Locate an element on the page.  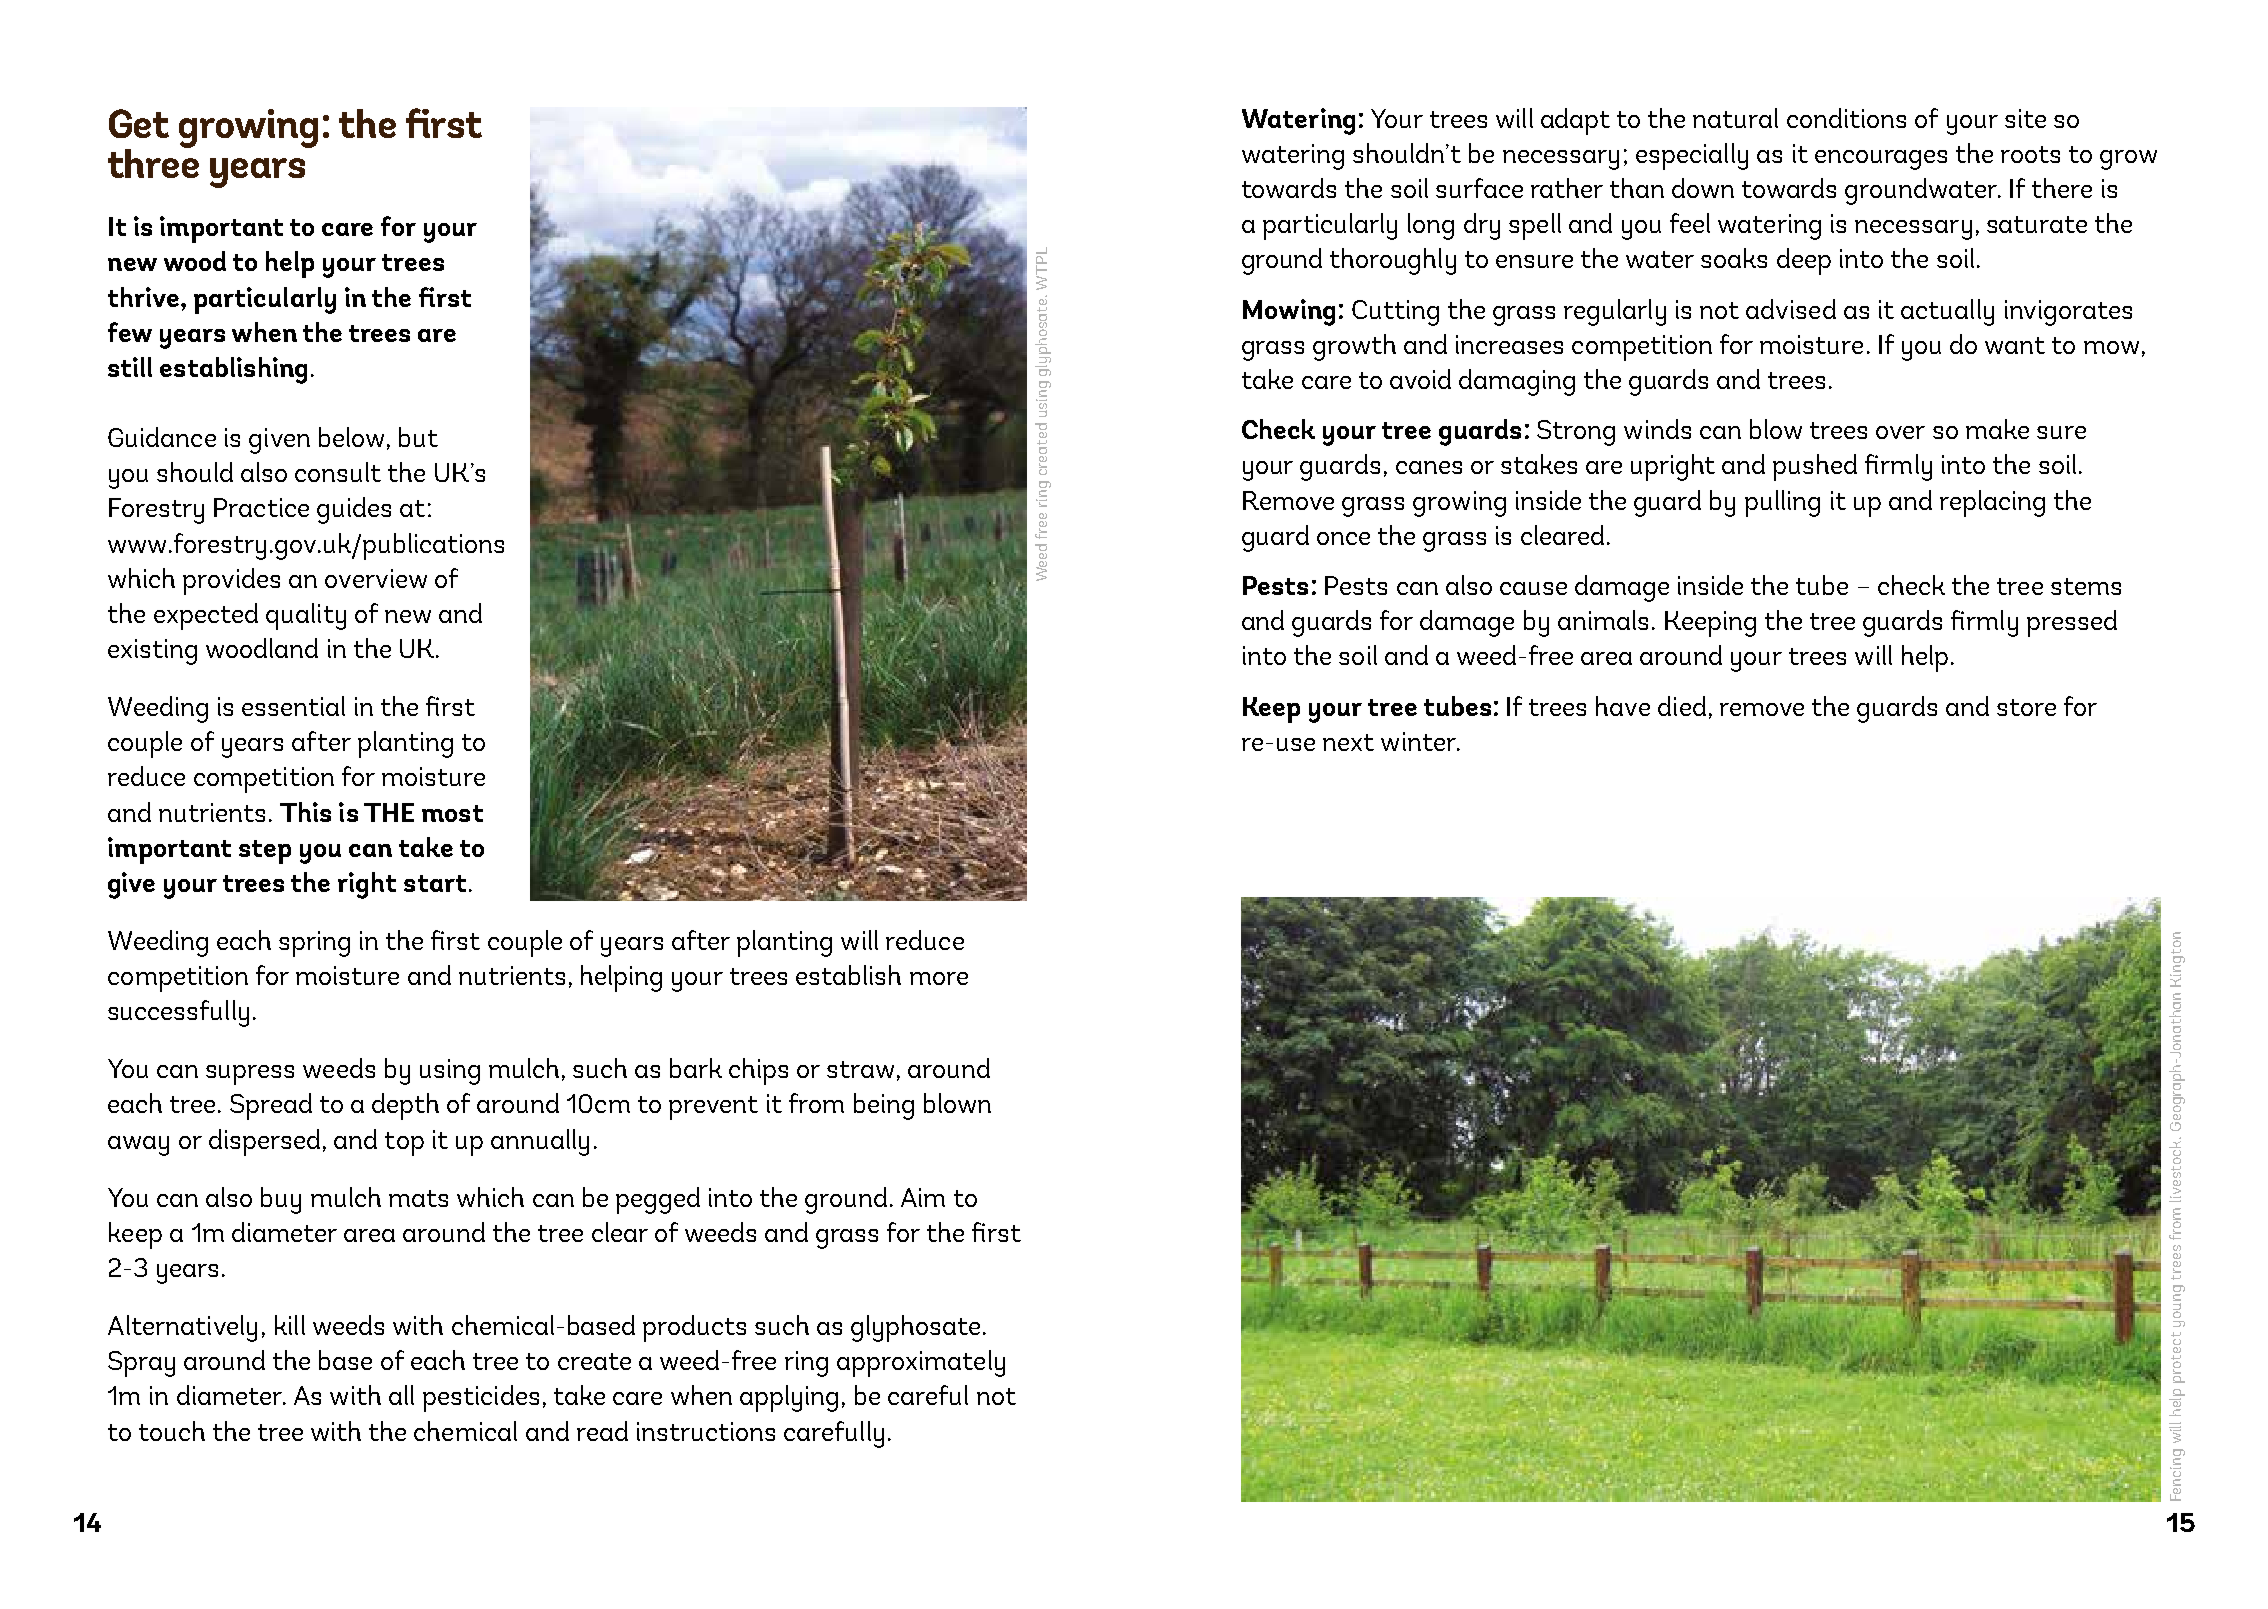
more is located at coordinates (939, 978).
